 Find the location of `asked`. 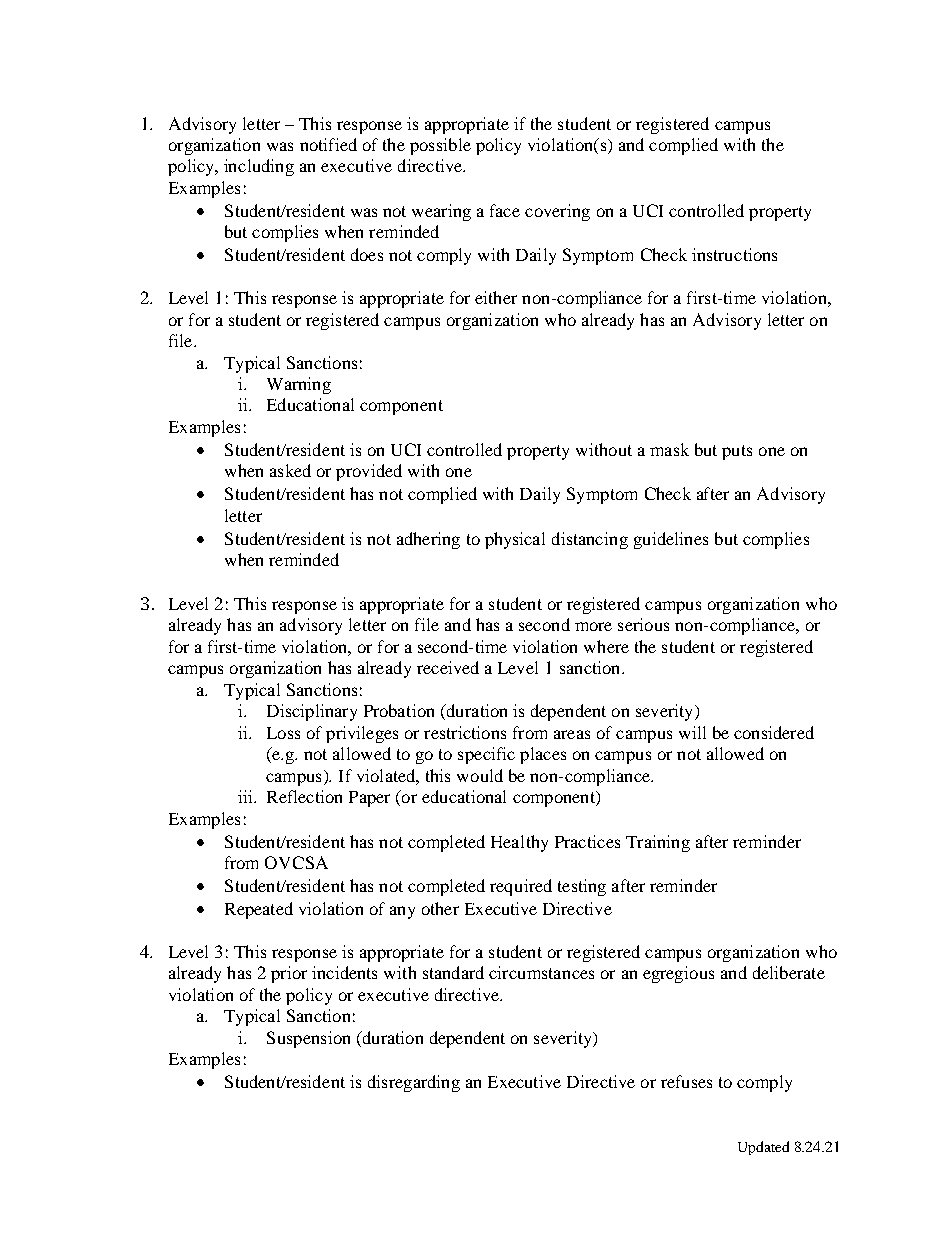

asked is located at coordinates (290, 470).
